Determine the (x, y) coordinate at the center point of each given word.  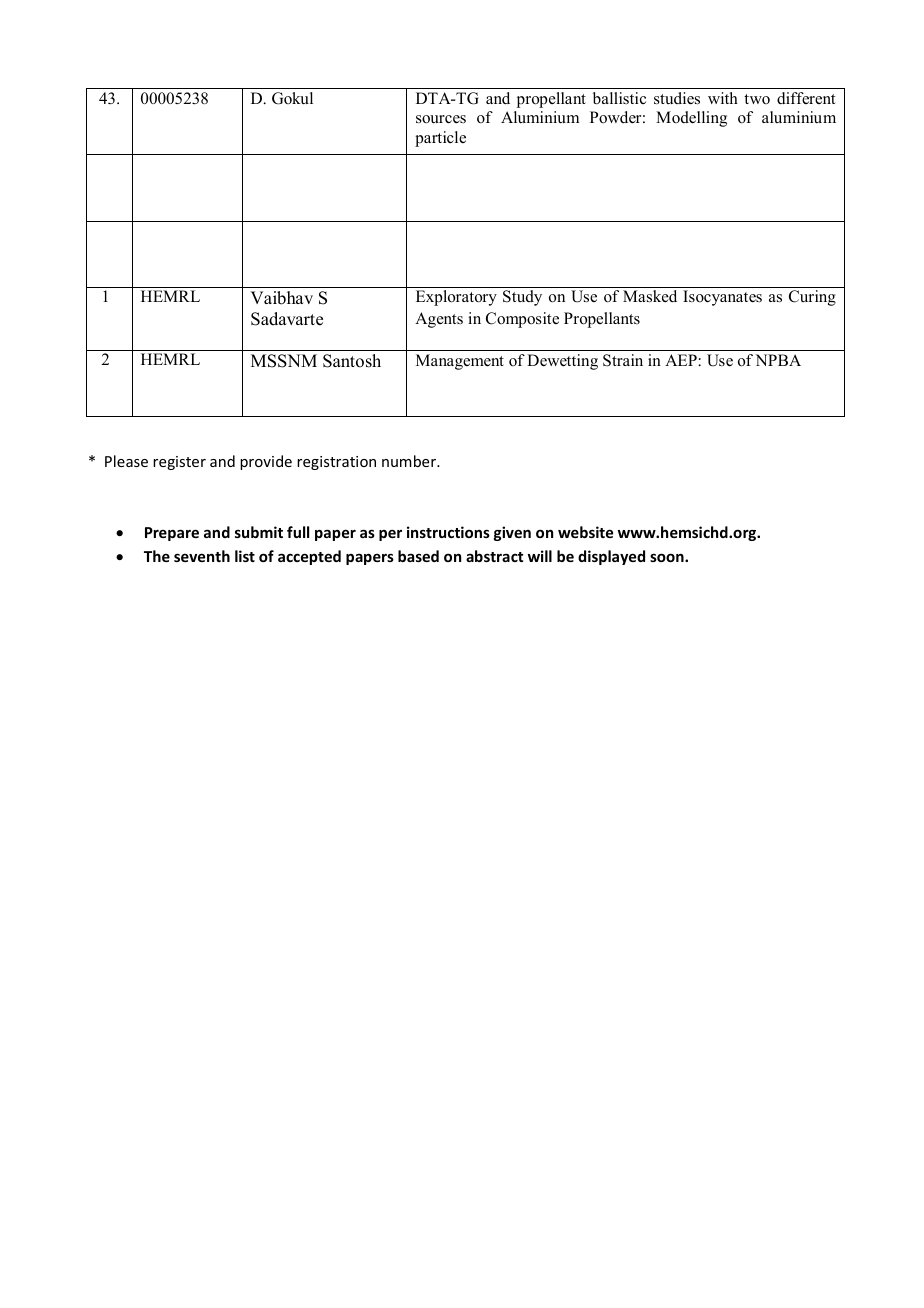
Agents (439, 320)
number (410, 461)
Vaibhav (281, 298)
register (179, 463)
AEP (681, 360)
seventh (202, 556)
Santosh (352, 361)
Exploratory (456, 298)
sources (441, 119)
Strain (623, 360)
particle (440, 139)
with (723, 98)
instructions (448, 532)
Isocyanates (722, 298)
